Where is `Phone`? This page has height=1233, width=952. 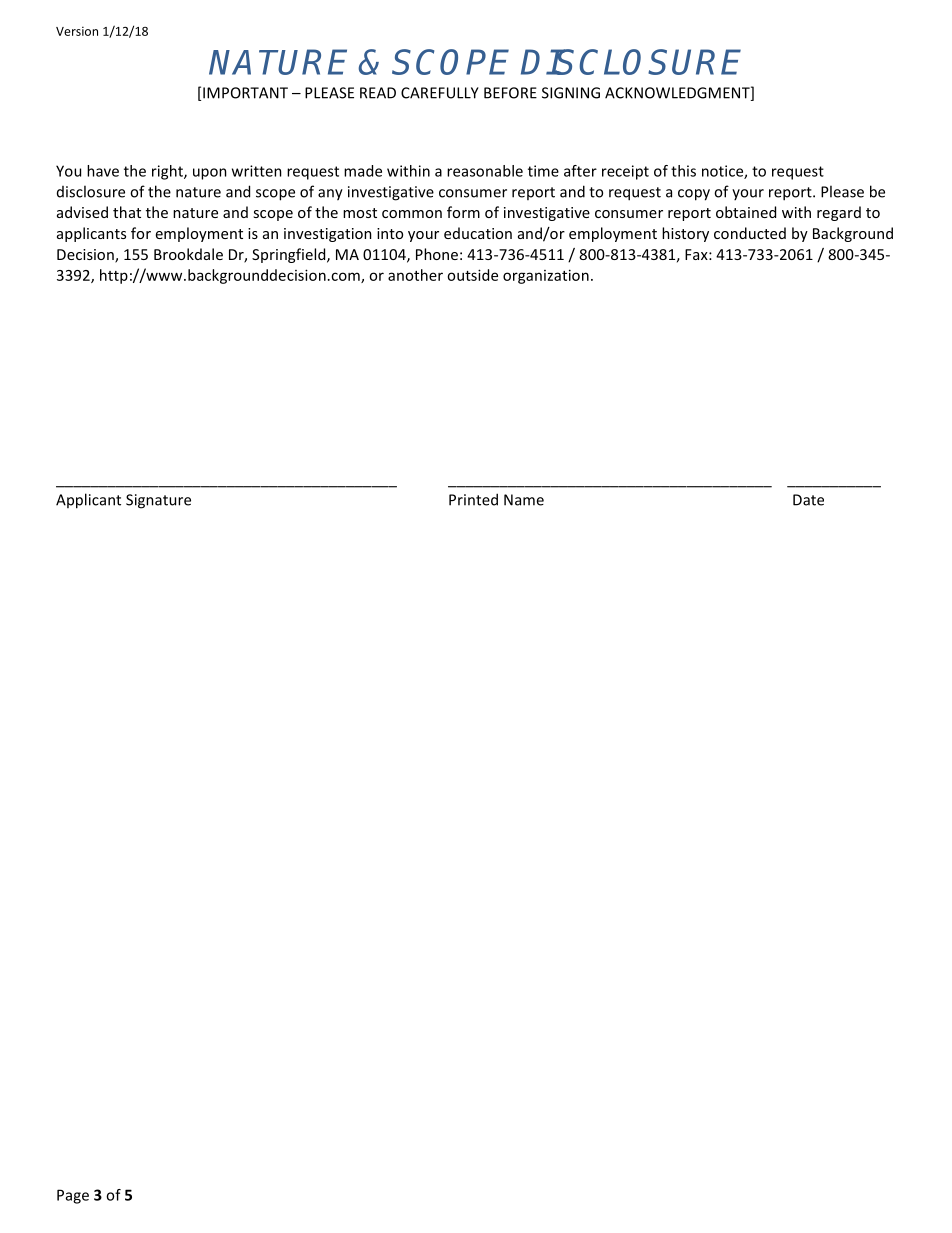 Phone is located at coordinates (437, 254).
